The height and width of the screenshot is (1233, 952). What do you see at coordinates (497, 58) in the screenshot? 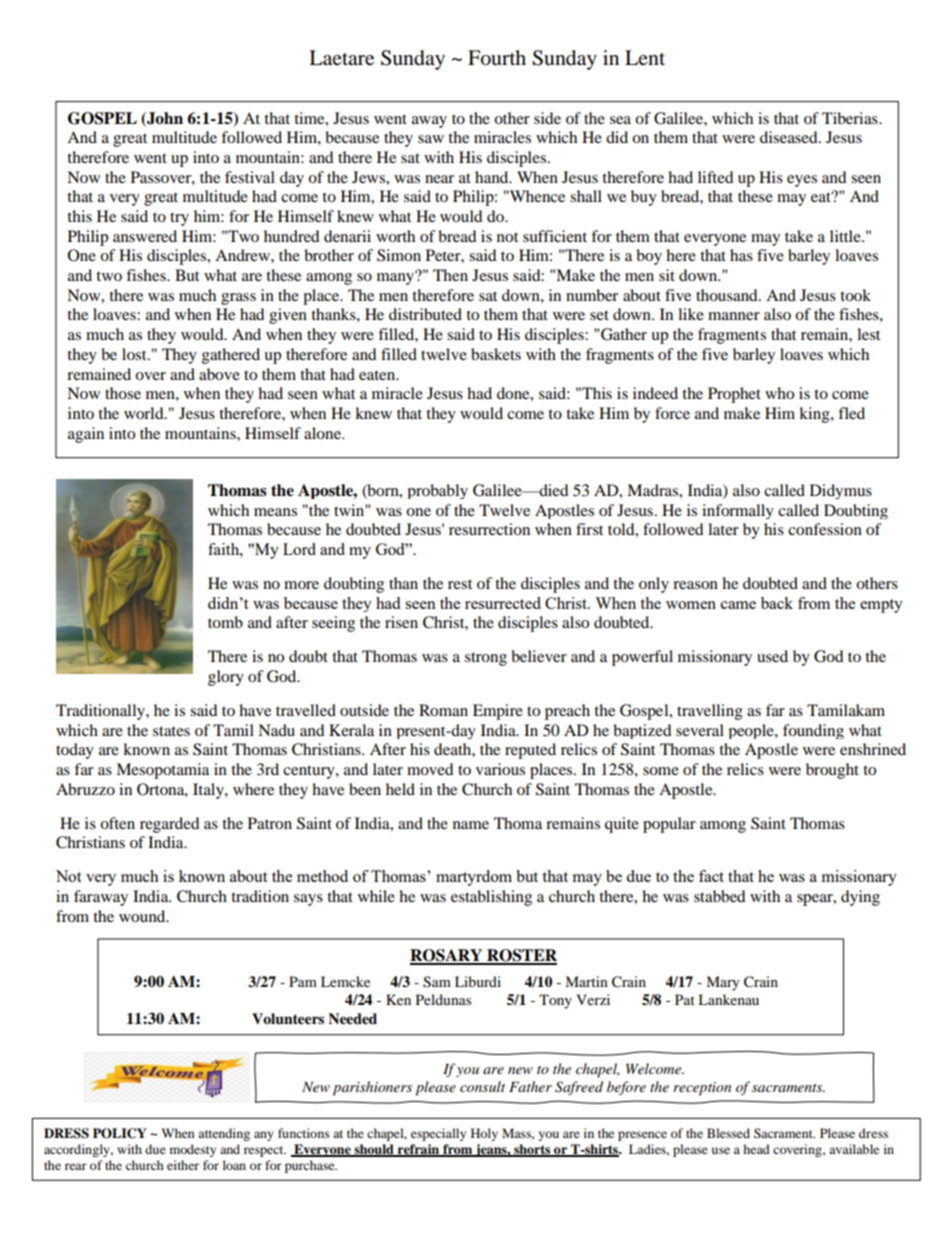
I see `Fourth` at bounding box center [497, 58].
